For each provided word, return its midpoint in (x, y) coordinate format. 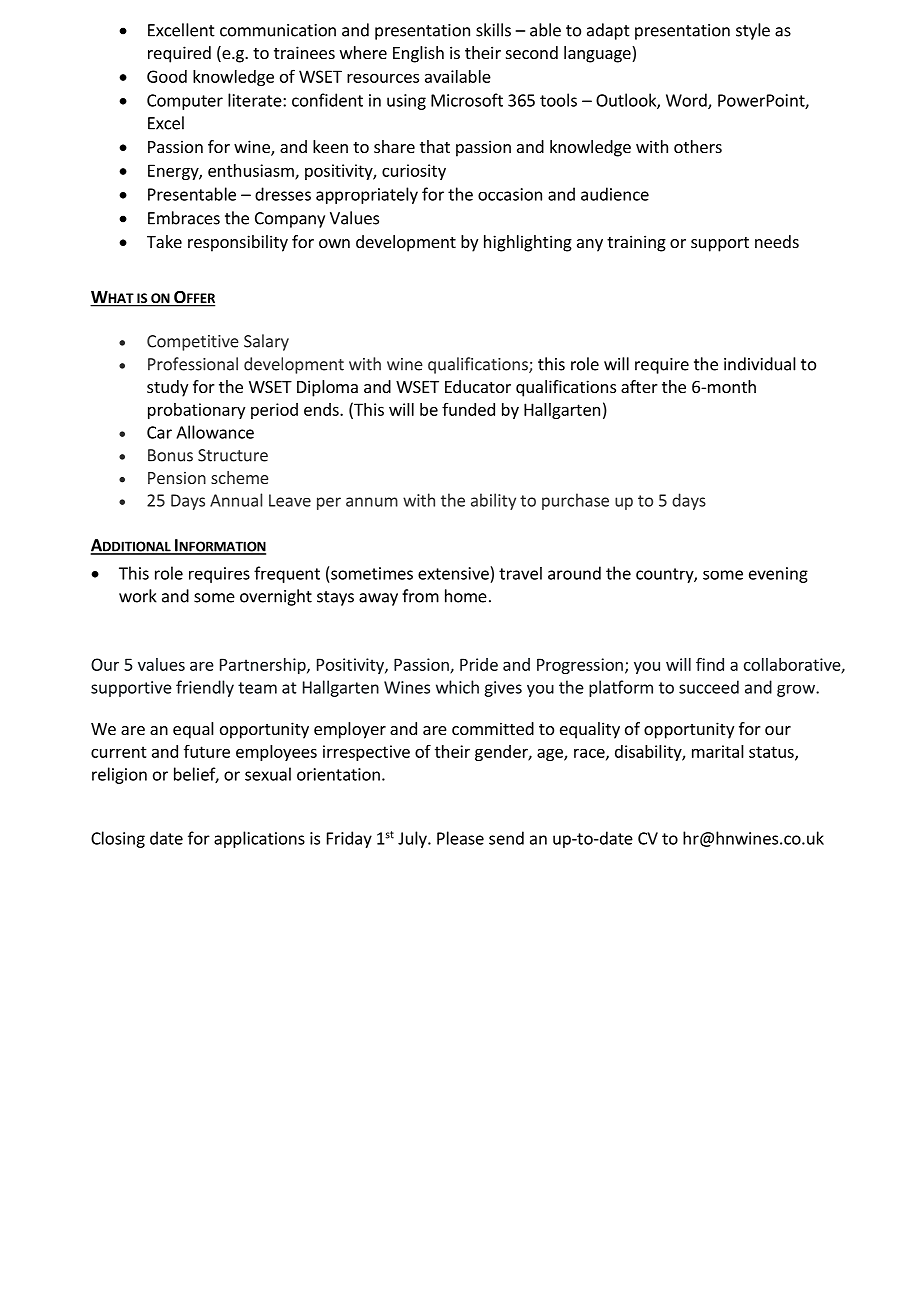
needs (777, 241)
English (418, 54)
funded (468, 409)
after (639, 386)
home (466, 596)
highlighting (528, 243)
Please (460, 838)
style (753, 31)
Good (167, 76)
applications (259, 839)
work (138, 596)
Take (164, 241)
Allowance (215, 432)
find (710, 664)
